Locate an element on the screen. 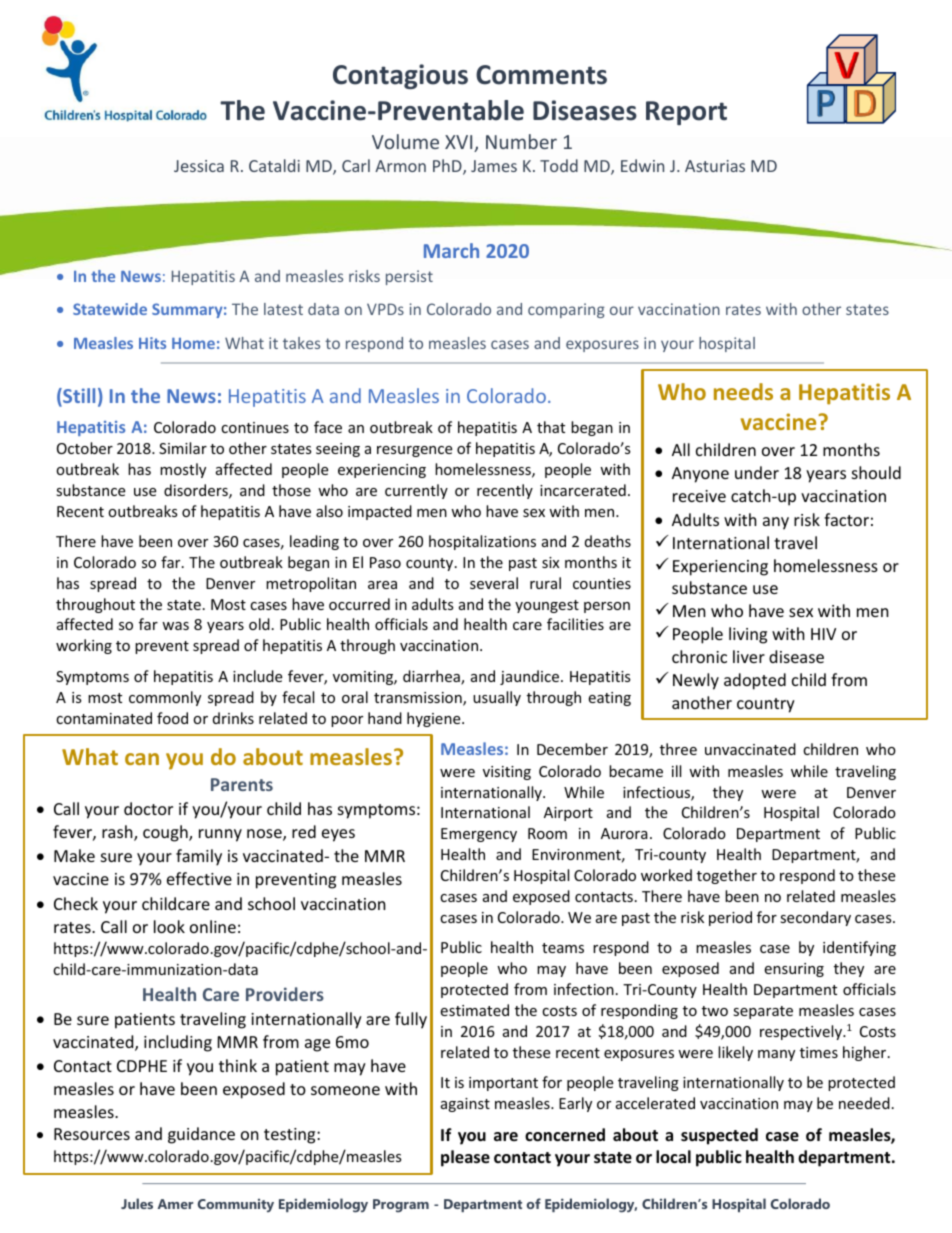 This screenshot has height=1233, width=952. together is located at coordinates (727, 876).
